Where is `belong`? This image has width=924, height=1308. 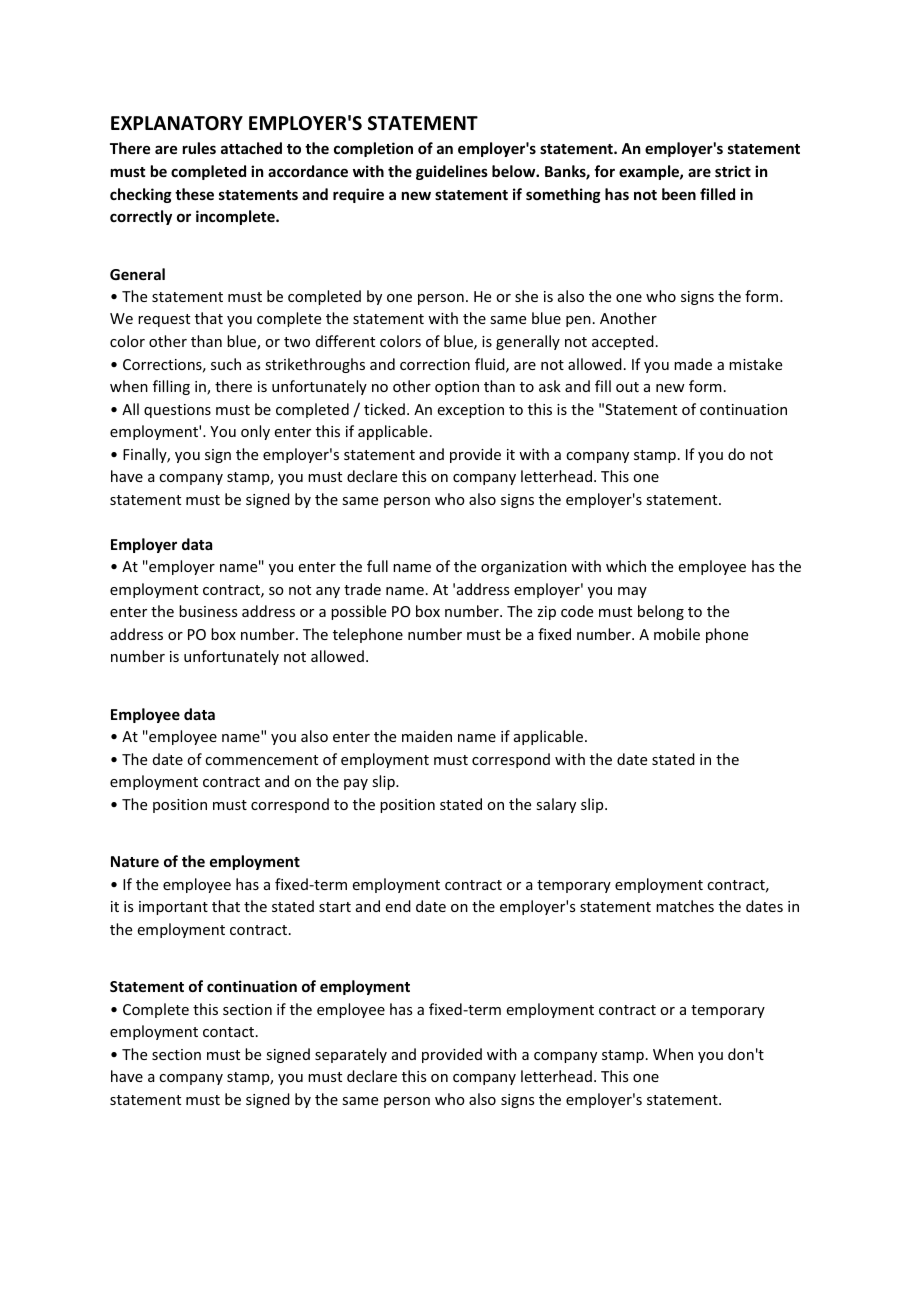 belong is located at coordinates (661, 612).
